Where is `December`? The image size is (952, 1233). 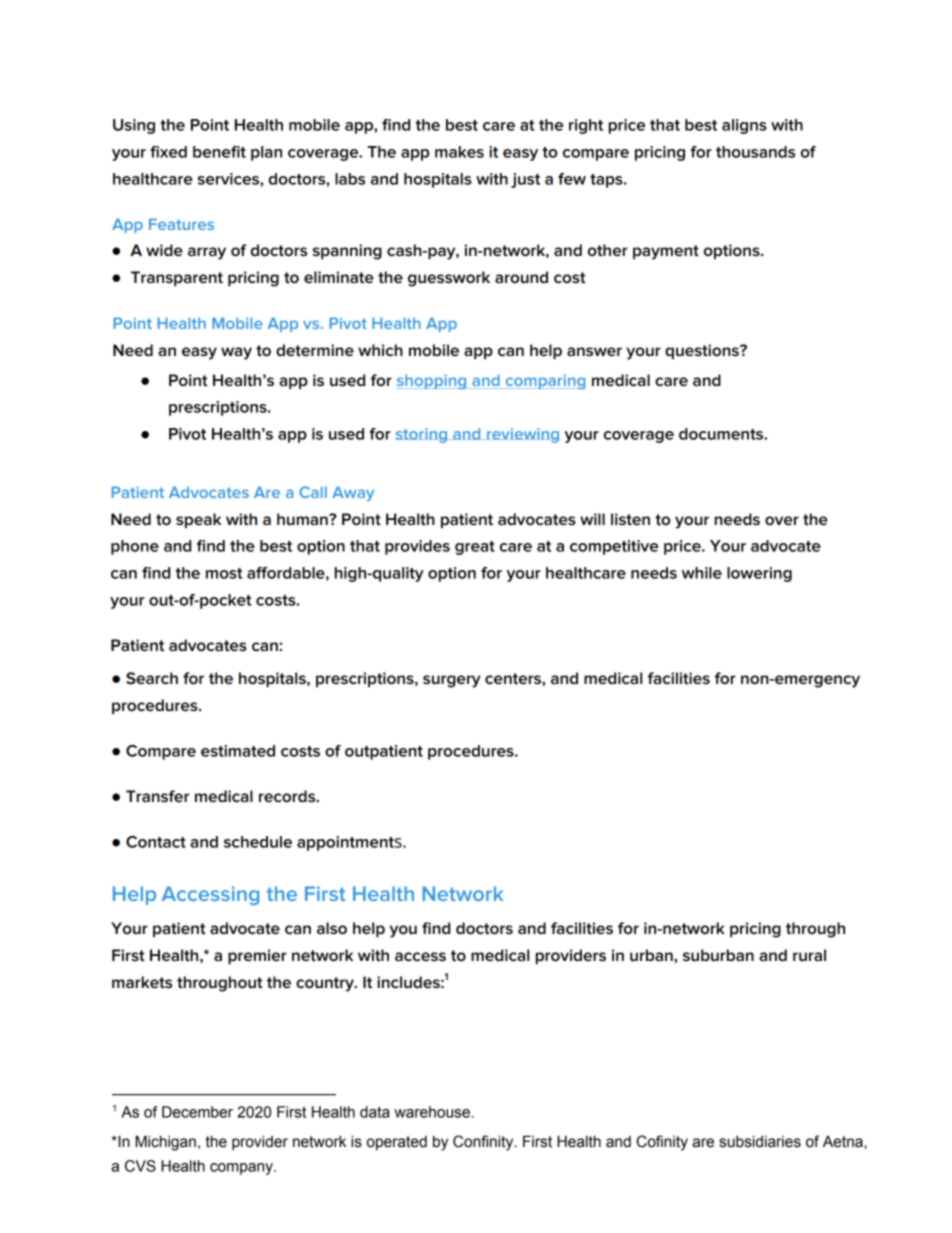
December is located at coordinates (197, 1112).
